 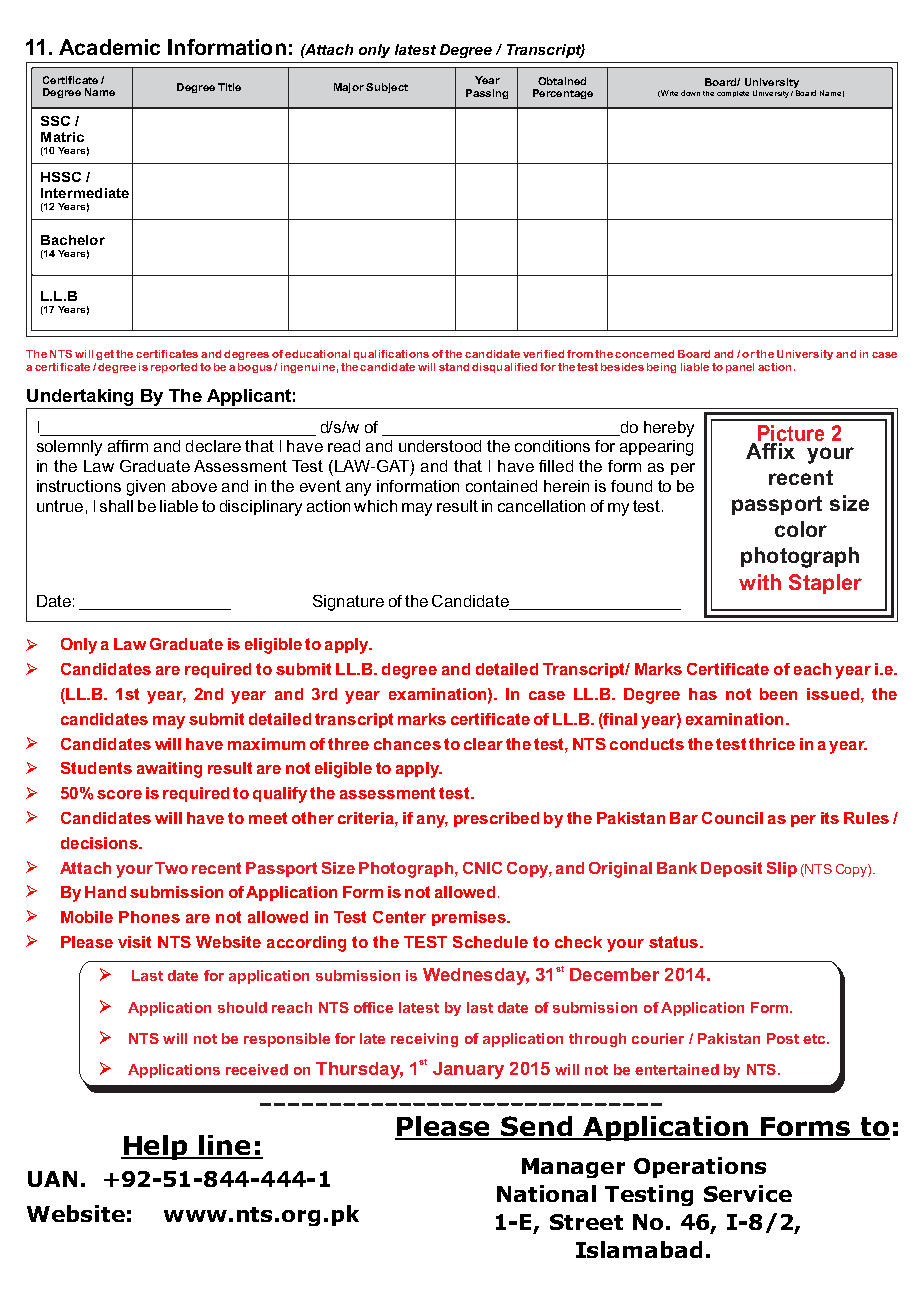 What do you see at coordinates (174, 368) in the screenshot?
I see `reported` at bounding box center [174, 368].
